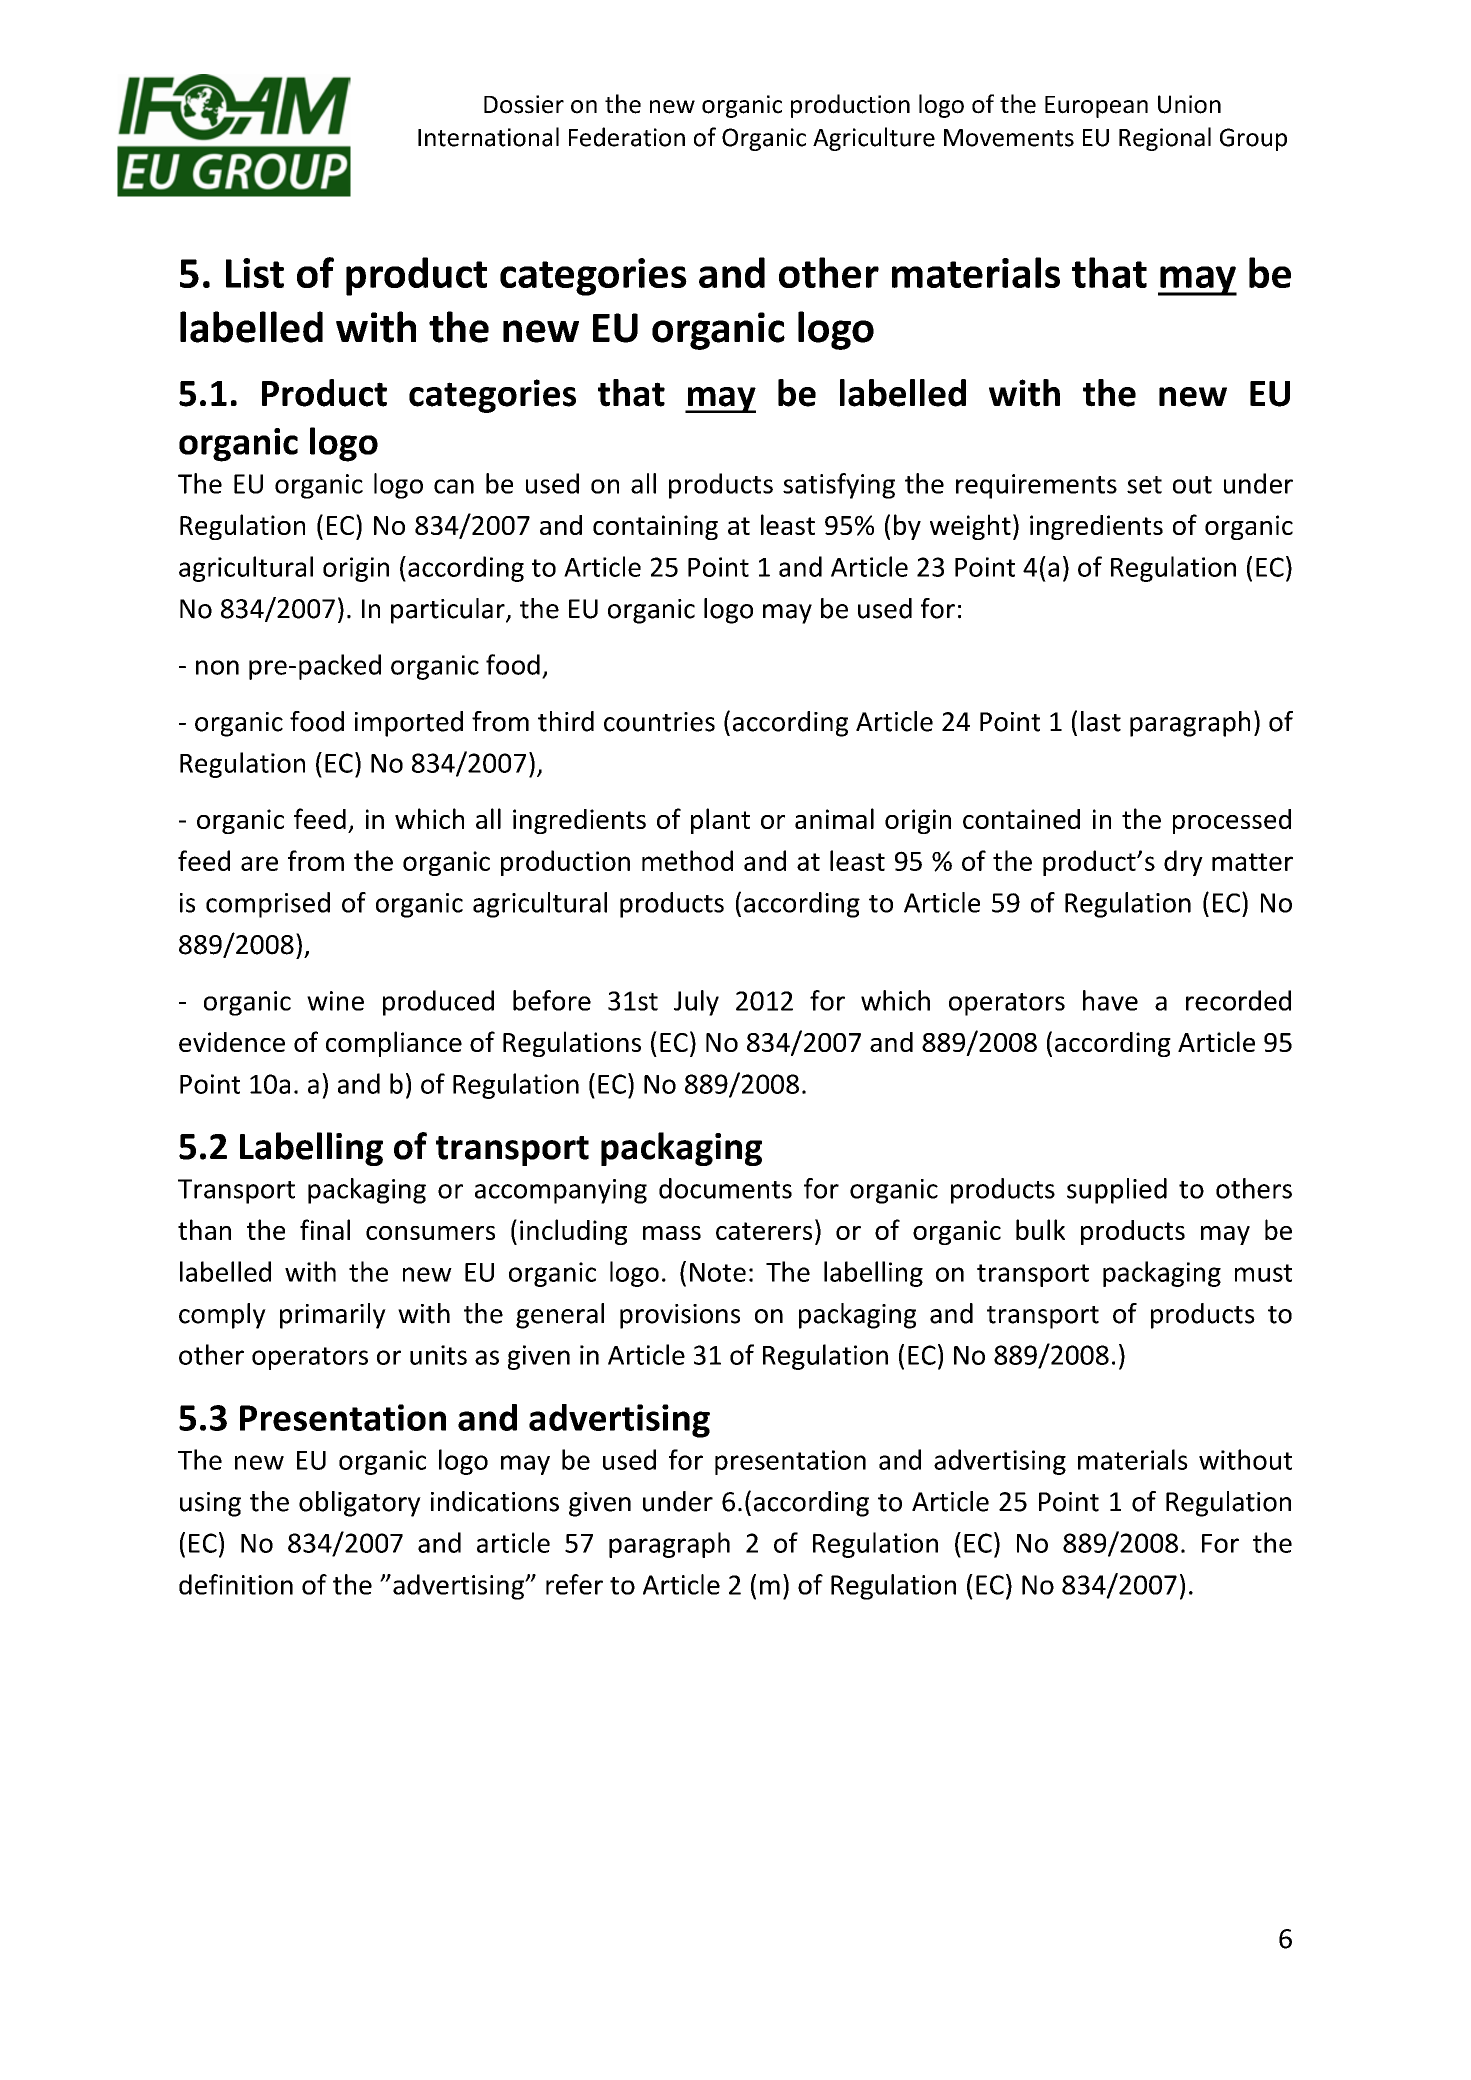  Describe the element at coordinates (574, 1584) in the screenshot. I see `refer` at that location.
